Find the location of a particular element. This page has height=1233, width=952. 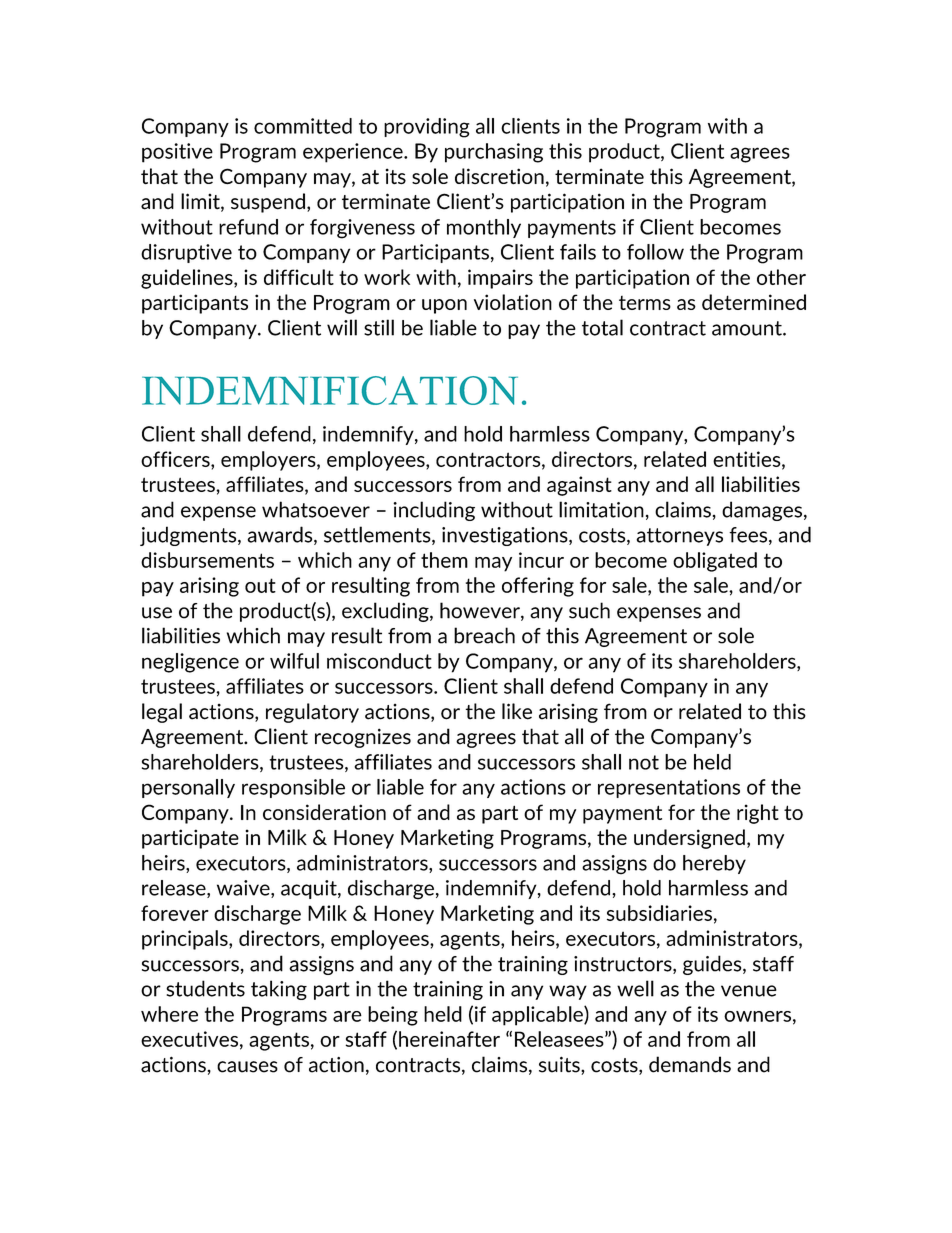

not is located at coordinates (644, 762).
